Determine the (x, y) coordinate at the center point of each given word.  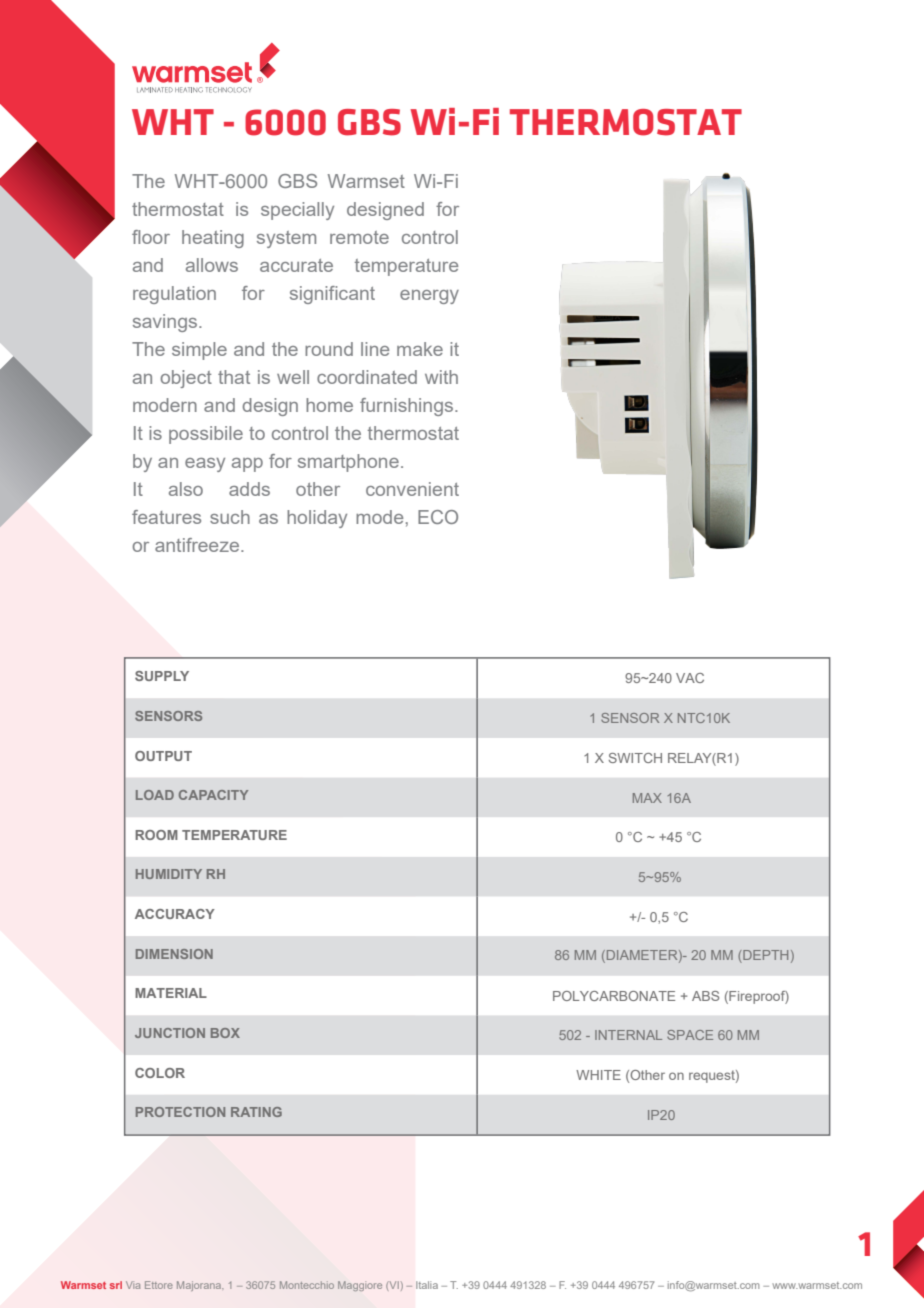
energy (429, 297)
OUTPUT (163, 756)
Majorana (200, 1286)
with (441, 377)
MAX (647, 798)
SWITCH (635, 758)
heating (213, 239)
